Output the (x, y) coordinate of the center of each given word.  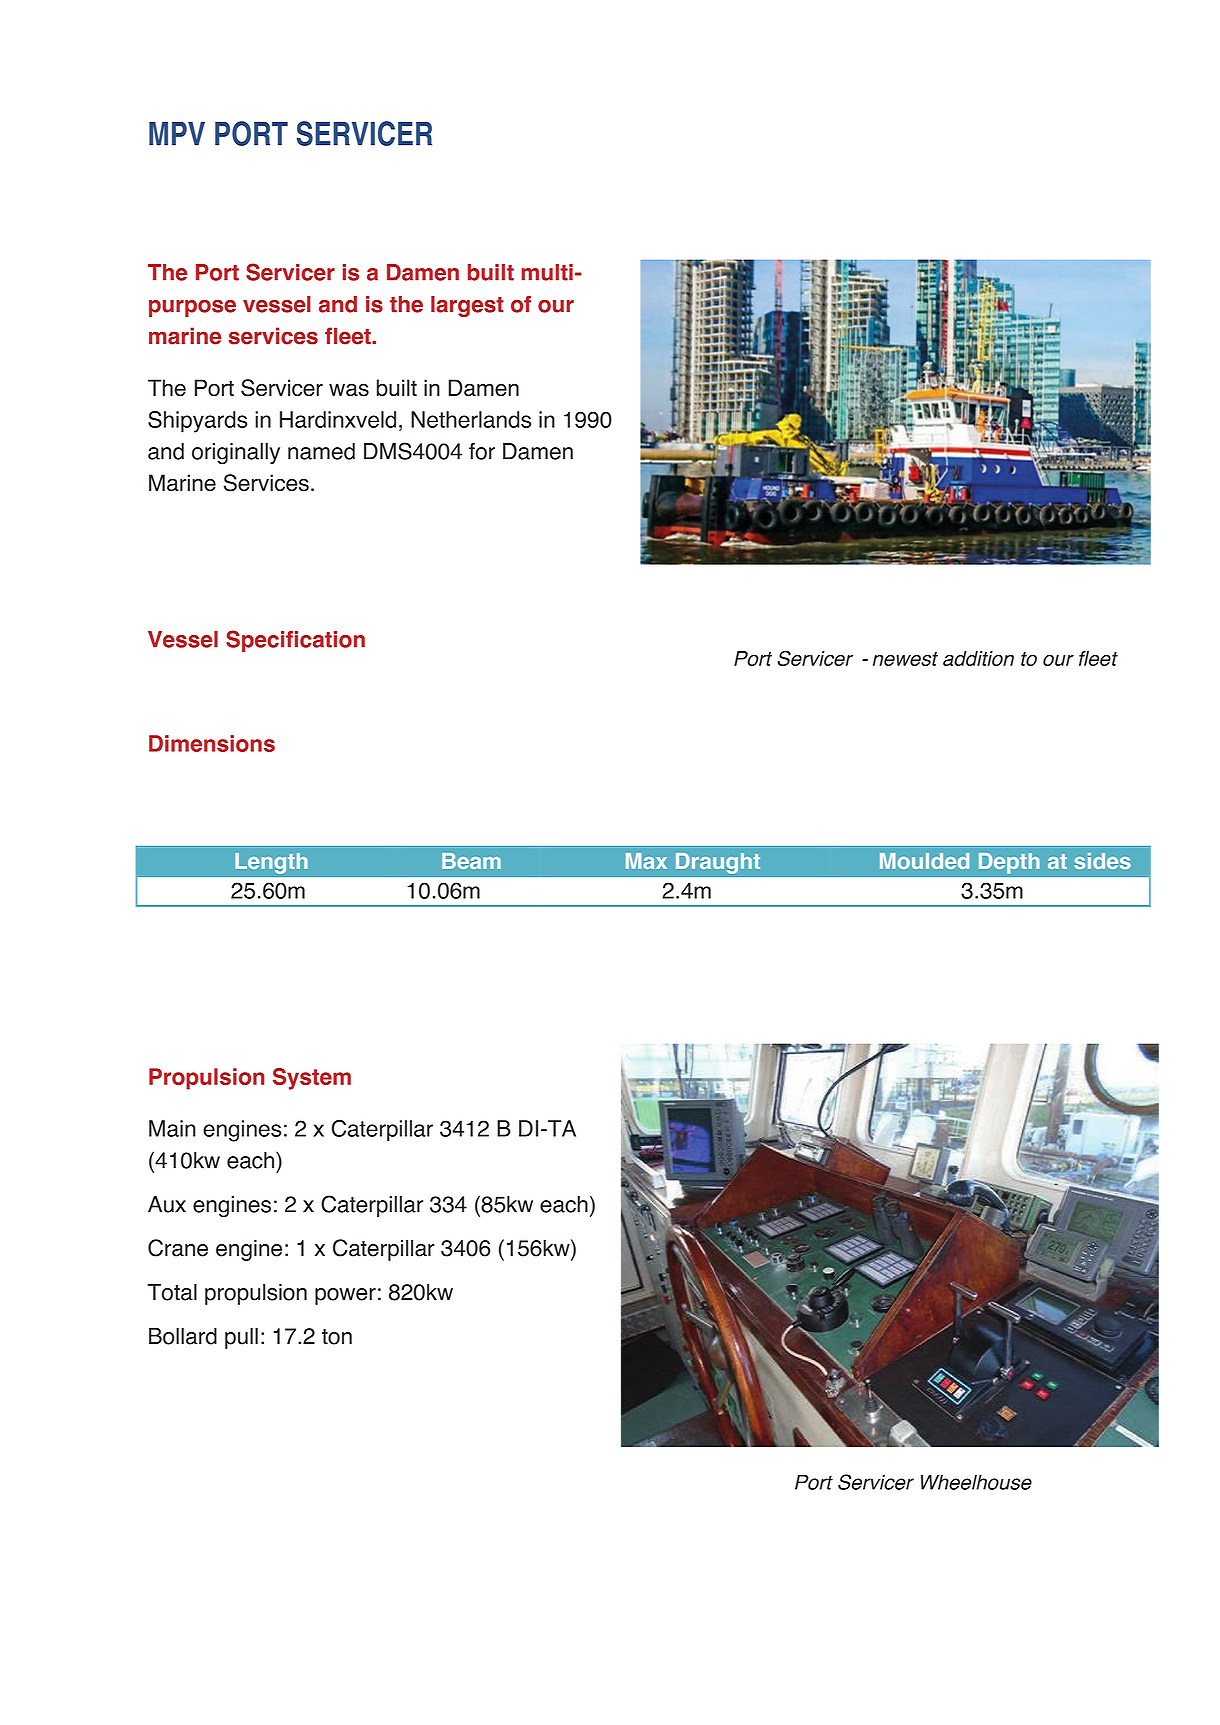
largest (467, 306)
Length (271, 863)
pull (241, 1338)
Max (646, 861)
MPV (177, 134)
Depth (1009, 863)
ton (337, 1337)
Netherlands (471, 419)
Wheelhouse (976, 1482)
